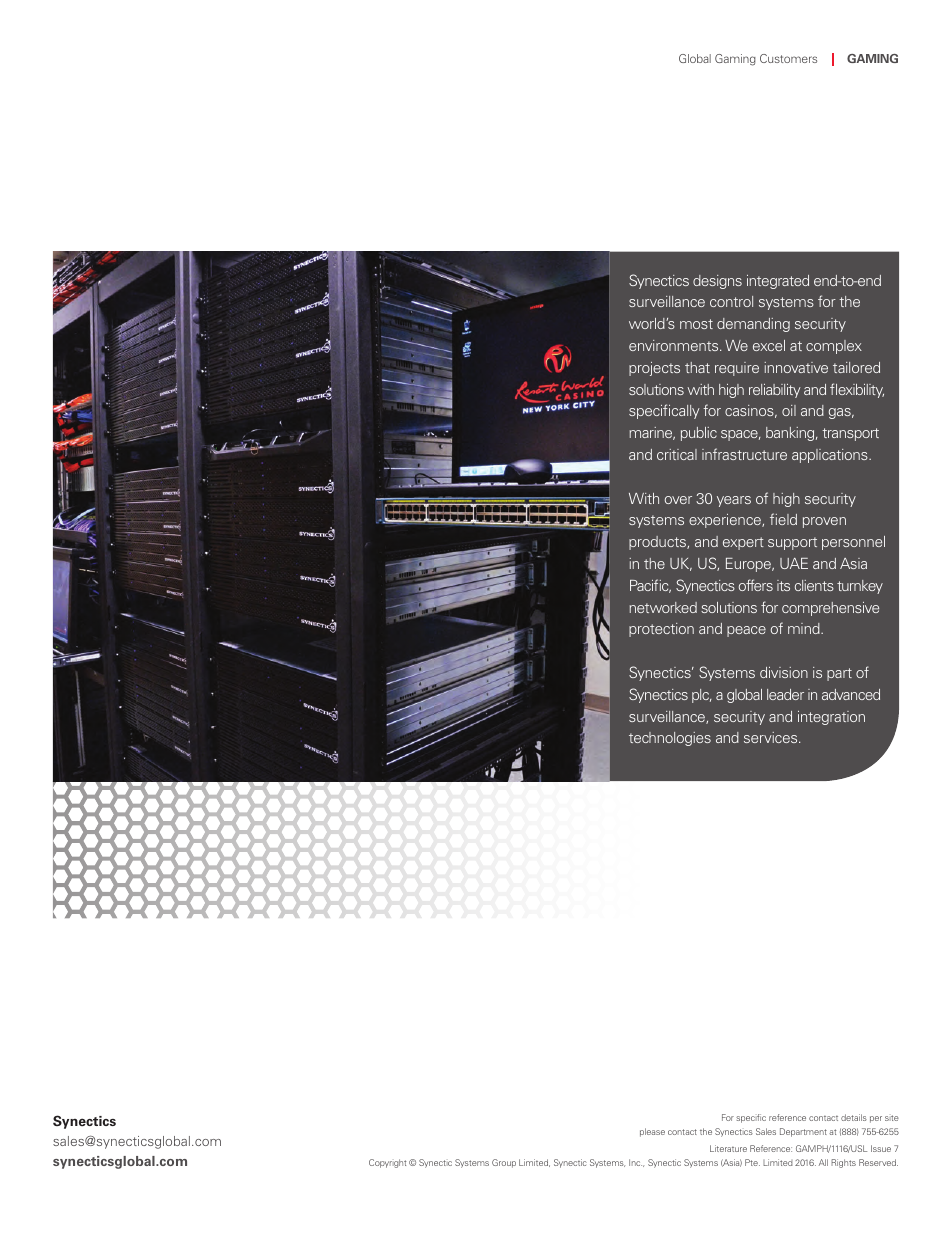  I want to click on networked, so click(663, 607).
